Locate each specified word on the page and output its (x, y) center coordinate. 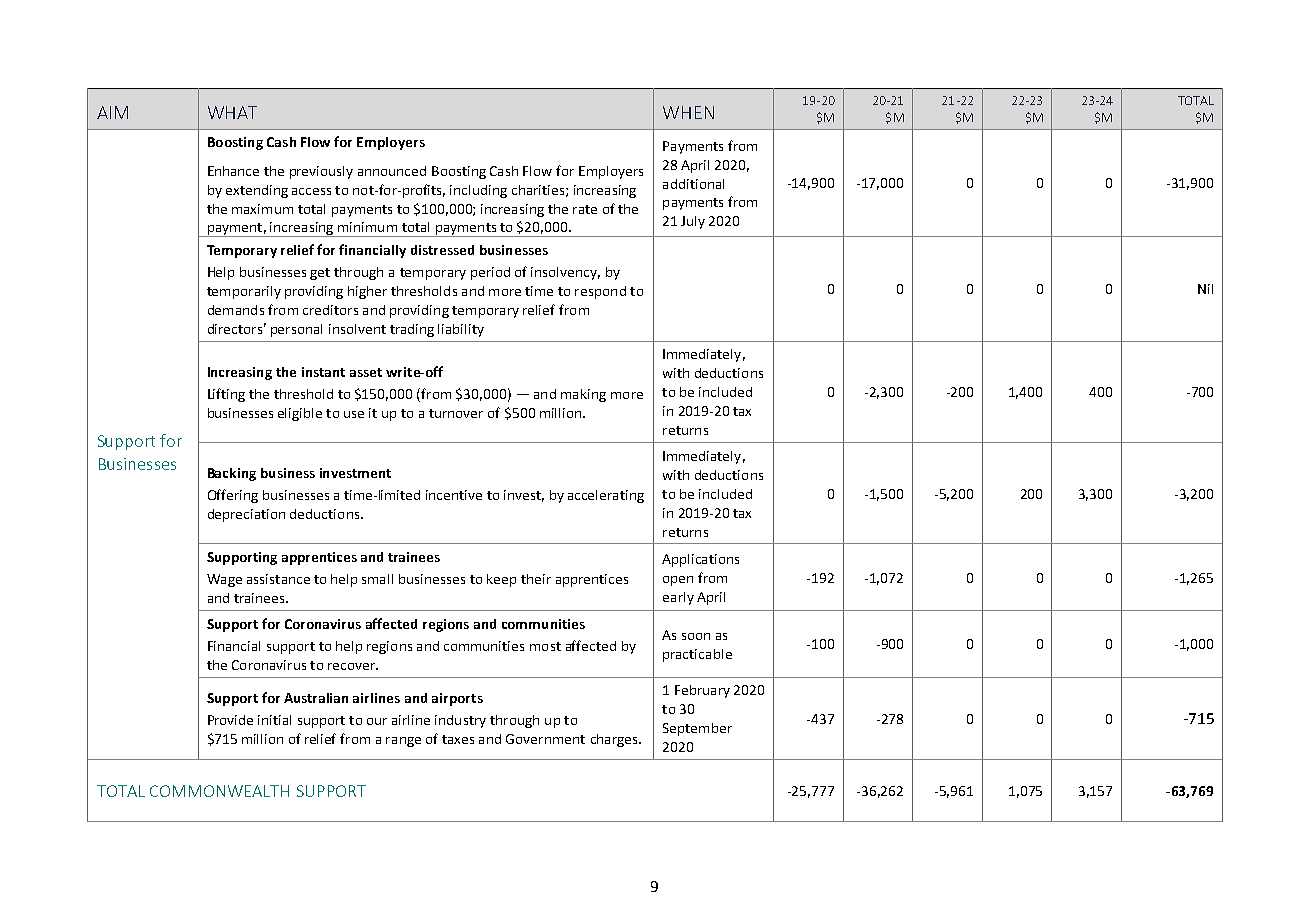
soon (696, 636)
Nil (1205, 289)
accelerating (606, 496)
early (678, 598)
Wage (224, 580)
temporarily (244, 292)
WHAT (232, 112)
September (697, 729)
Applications (700, 560)
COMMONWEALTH (219, 791)
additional (693, 184)
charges (615, 740)
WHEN (688, 112)
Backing (232, 474)
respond (600, 292)
